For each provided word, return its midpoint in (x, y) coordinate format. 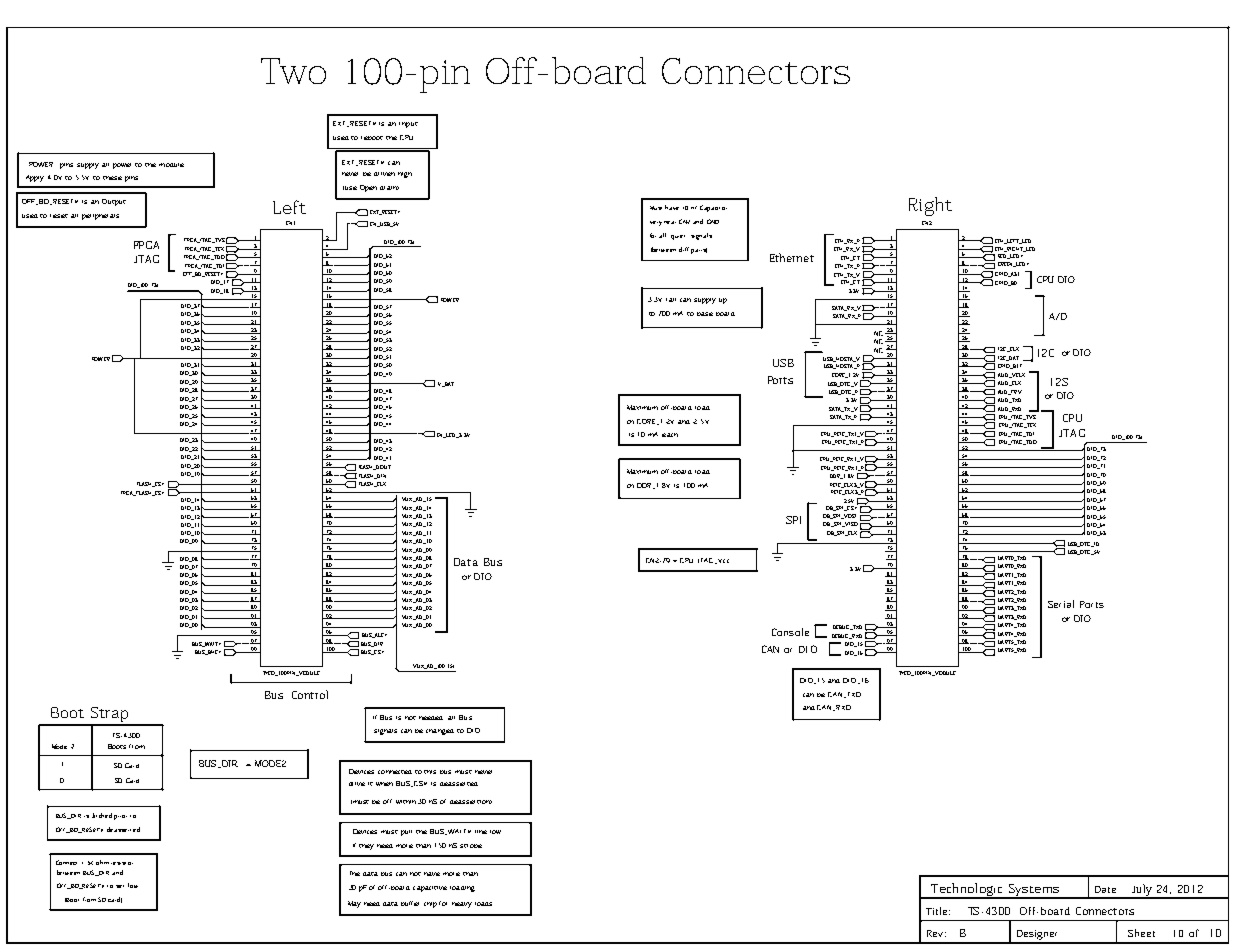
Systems (1034, 891)
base (705, 314)
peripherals (100, 217)
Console (790, 632)
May (354, 904)
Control (310, 694)
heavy (462, 905)
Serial (1061, 604)
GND (713, 221)
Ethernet (792, 257)
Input (408, 125)
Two (293, 71)
